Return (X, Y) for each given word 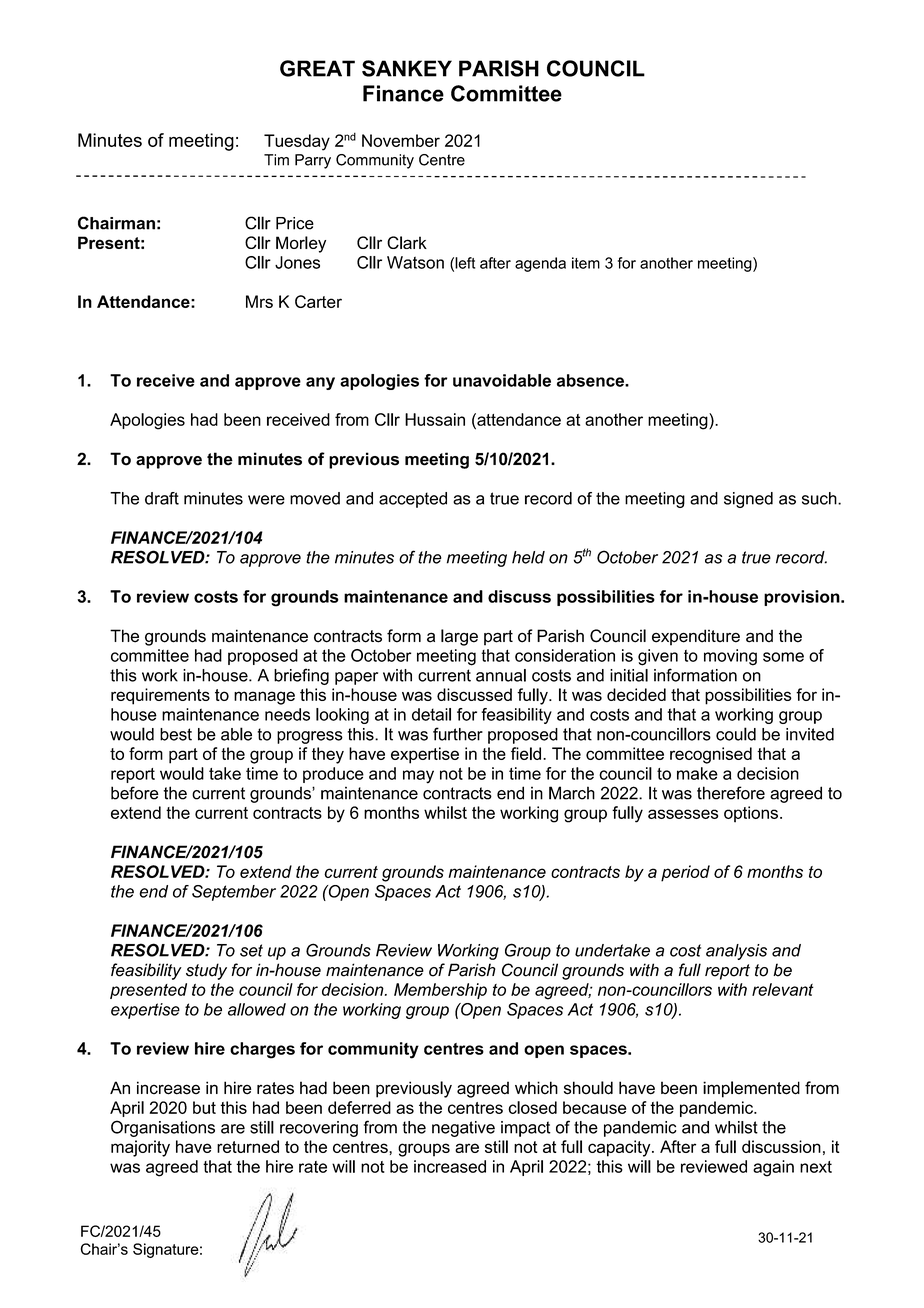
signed (748, 500)
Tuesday (297, 142)
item (586, 263)
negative (463, 1129)
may (418, 777)
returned (248, 1146)
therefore (731, 793)
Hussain (435, 419)
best (176, 734)
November (401, 140)
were (266, 500)
